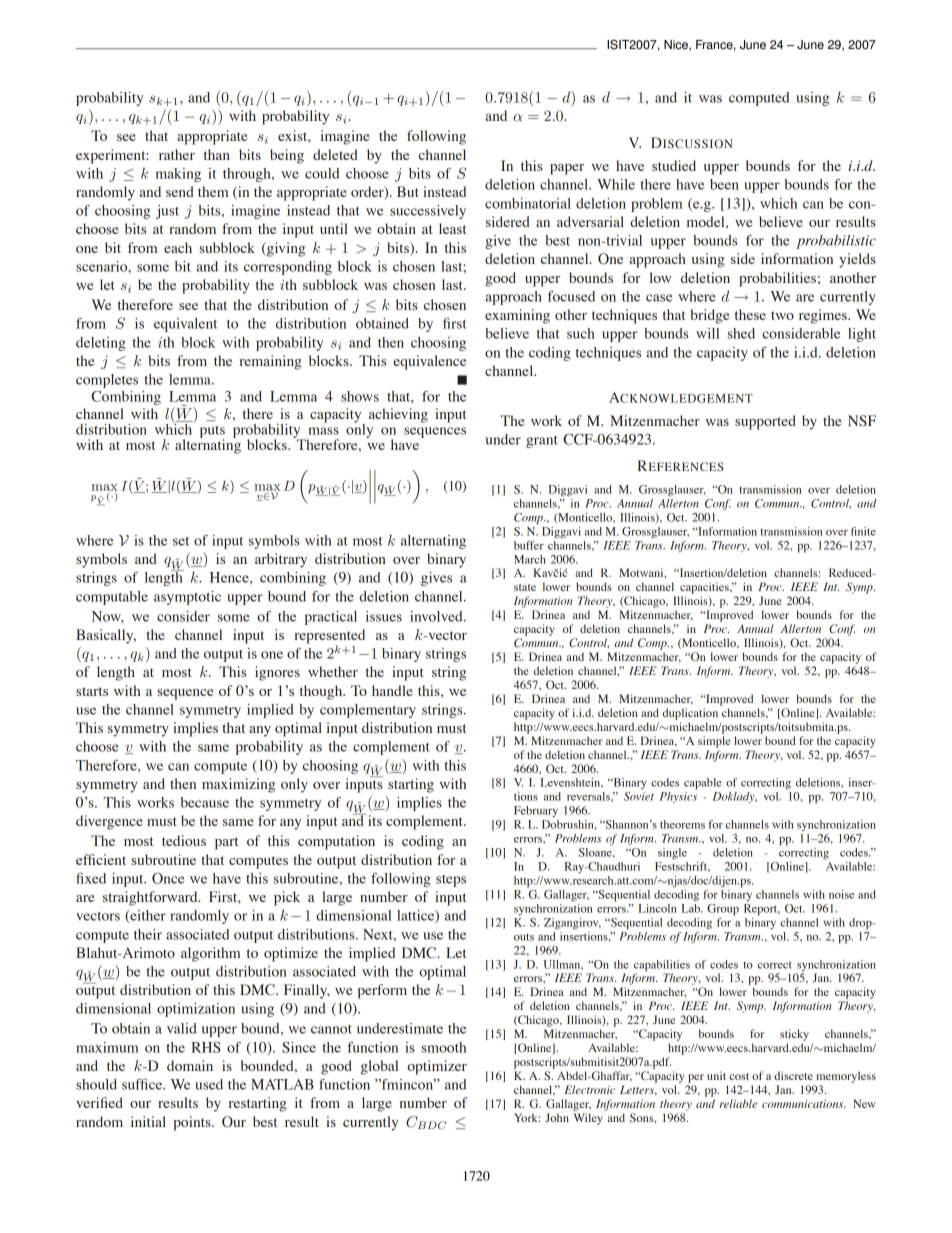 The height and width of the page is (1233, 952). What do you see at coordinates (270, 362) in the page?
I see `remaining` at bounding box center [270, 362].
